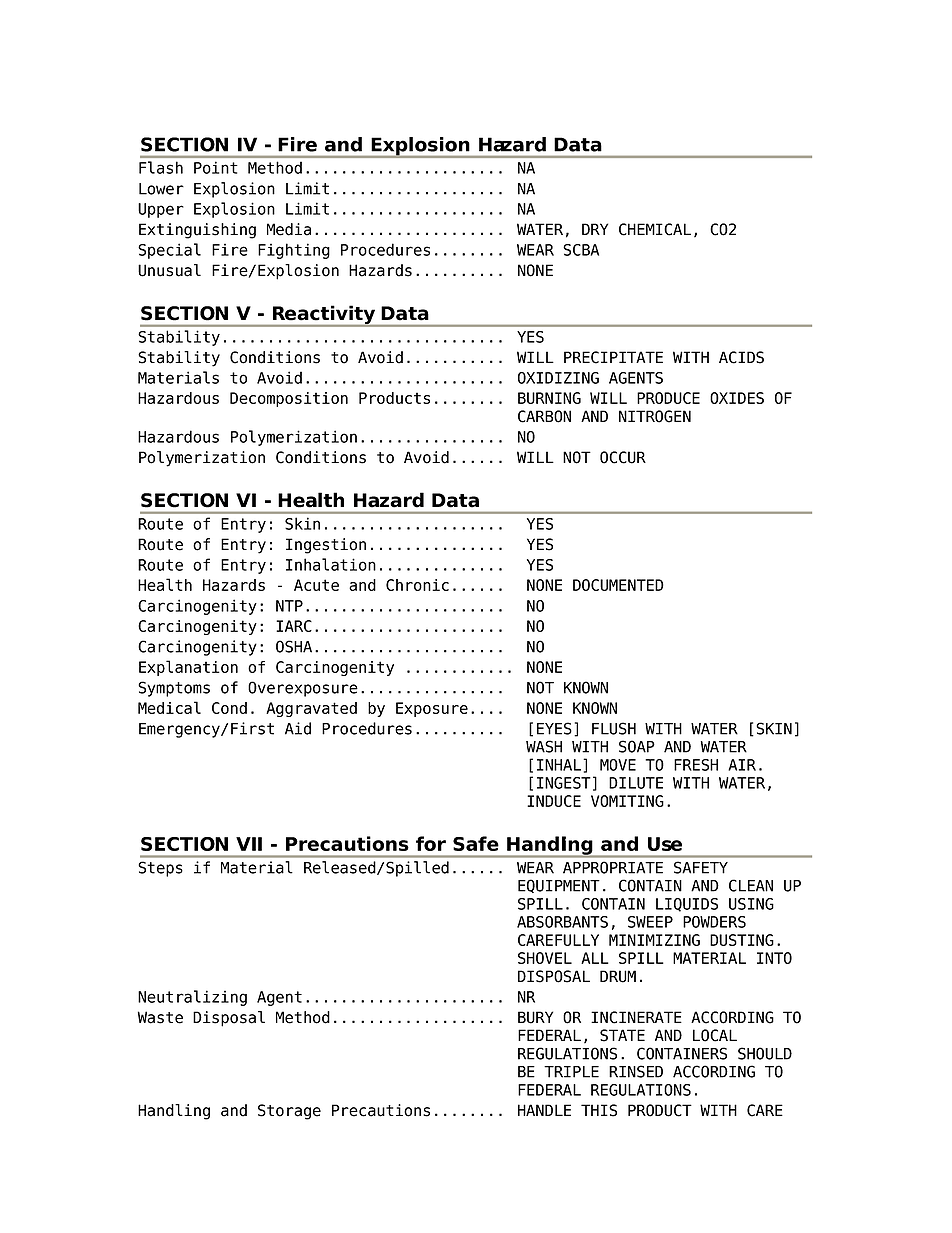  I want to click on Point, so click(215, 167).
